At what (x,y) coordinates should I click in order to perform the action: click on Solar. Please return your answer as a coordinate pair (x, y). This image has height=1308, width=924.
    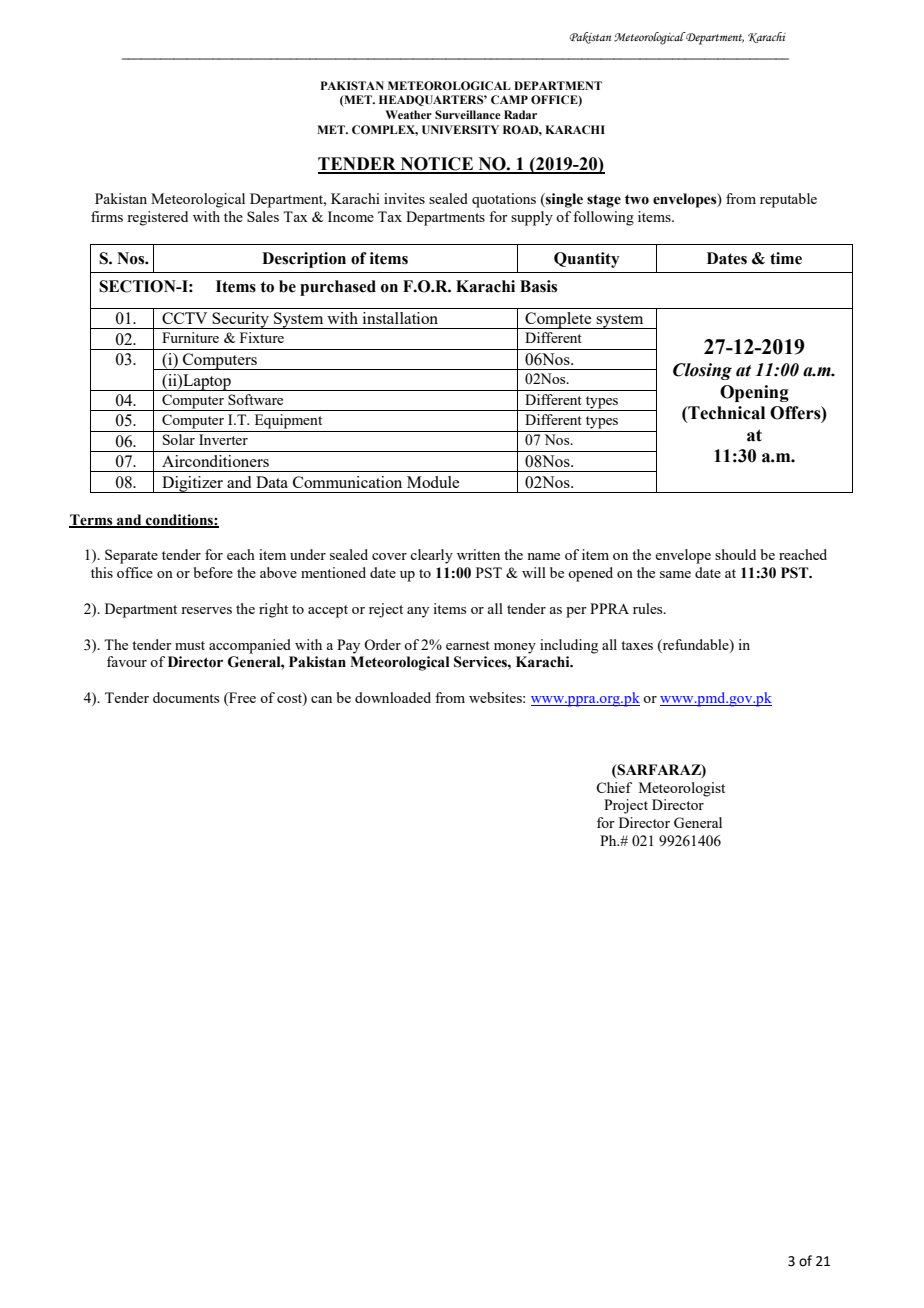
    Looking at the image, I should click on (179, 439).
